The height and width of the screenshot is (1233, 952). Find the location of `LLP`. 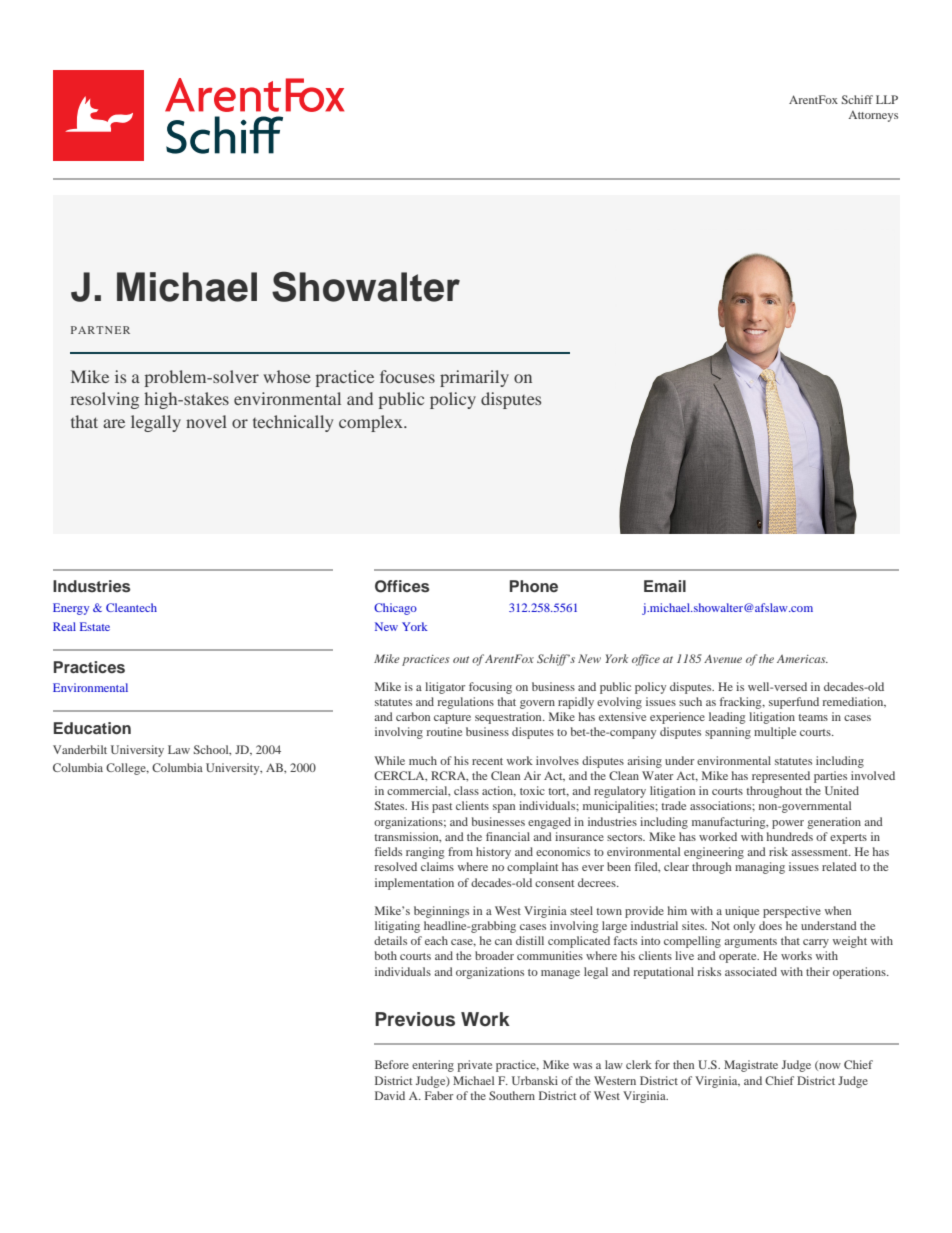

LLP is located at coordinates (887, 99).
